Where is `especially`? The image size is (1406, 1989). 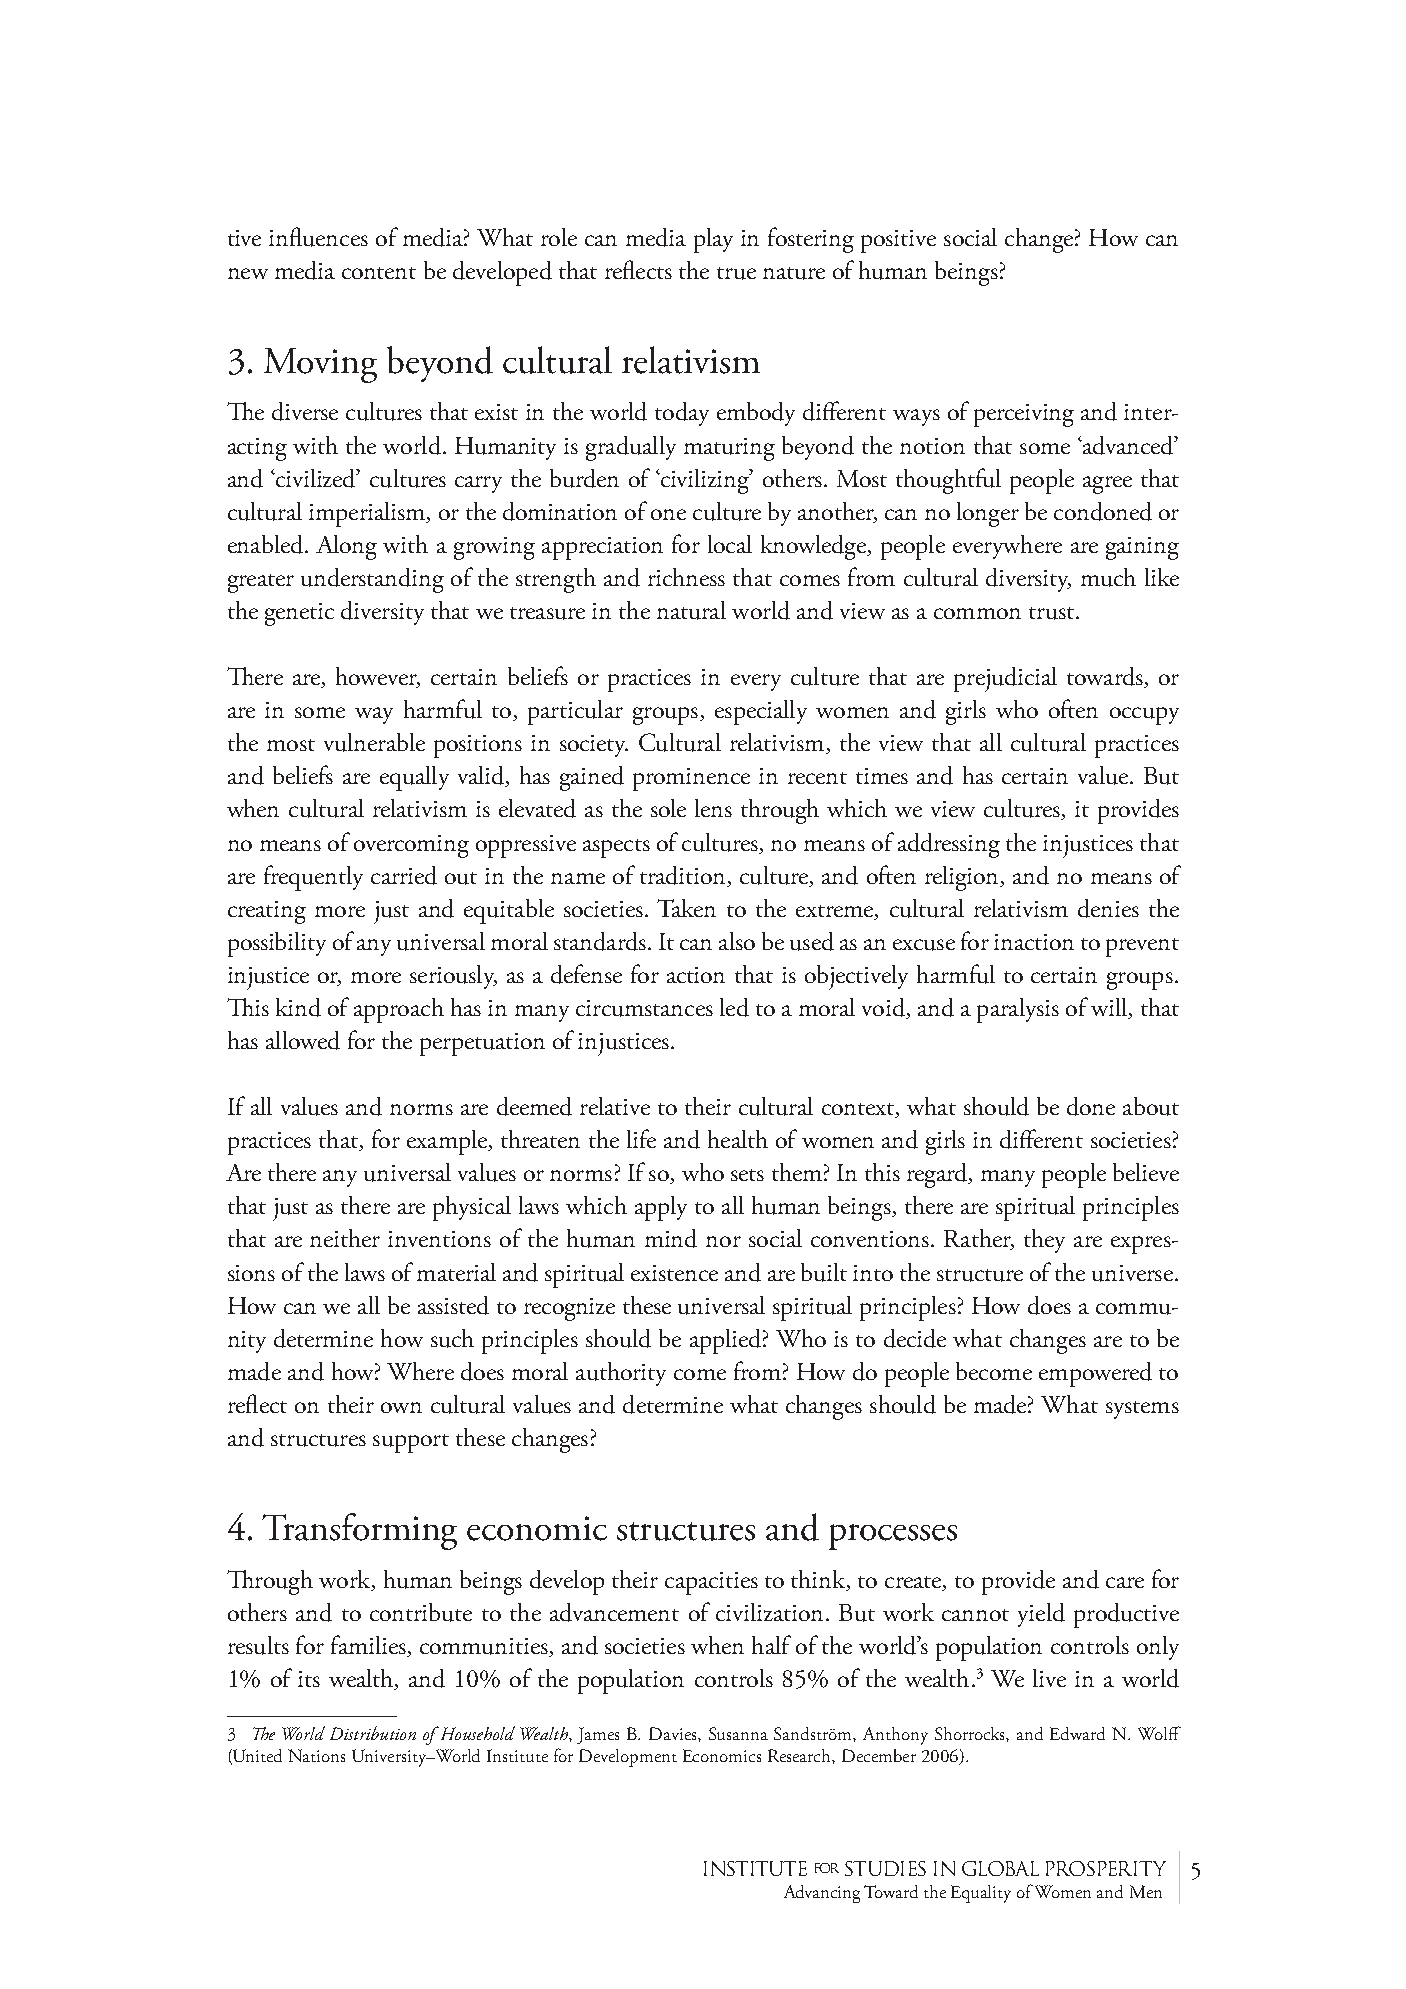 especially is located at coordinates (761, 712).
